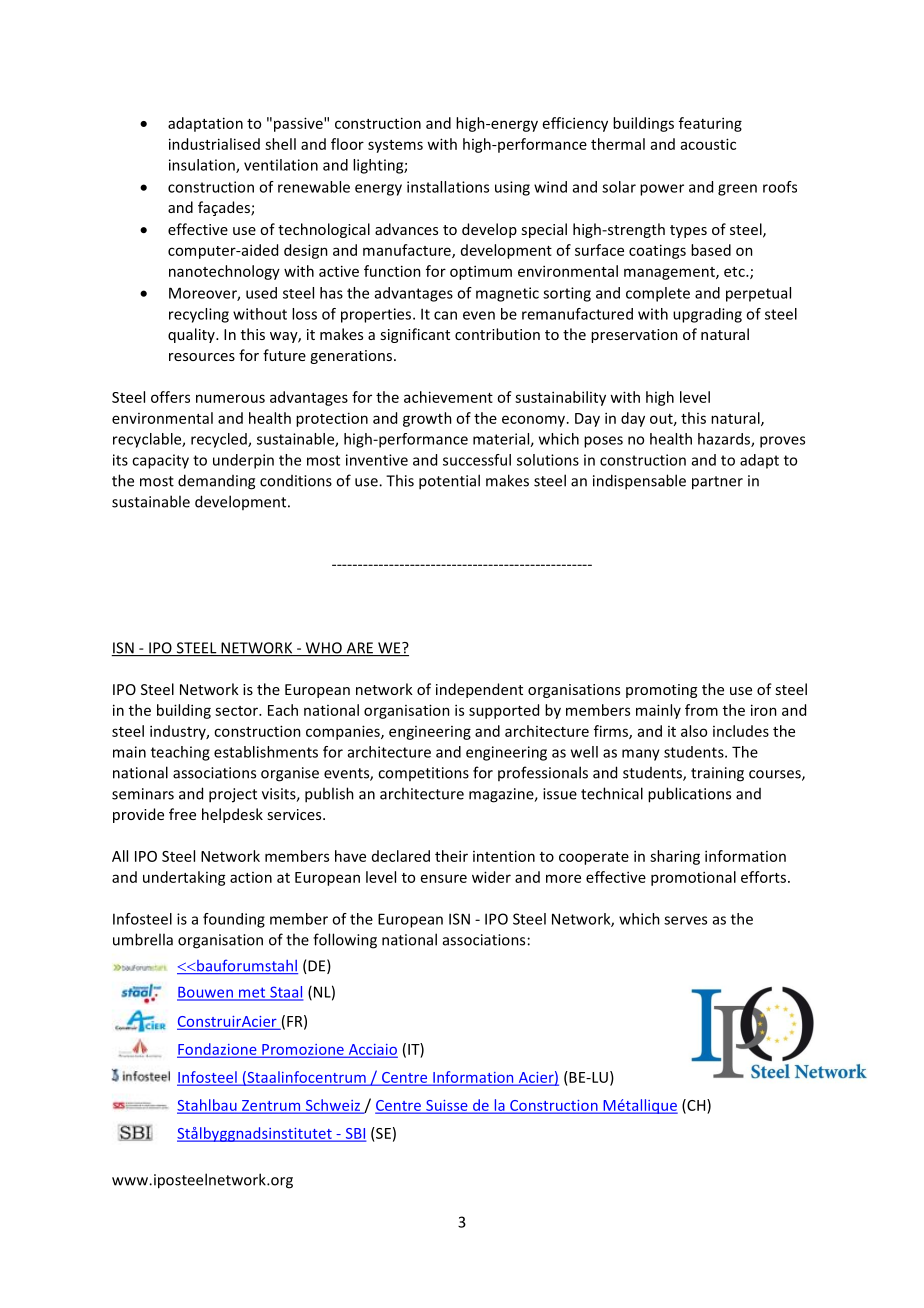 This document has width=924, height=1308. I want to click on Suisse, so click(447, 1106).
